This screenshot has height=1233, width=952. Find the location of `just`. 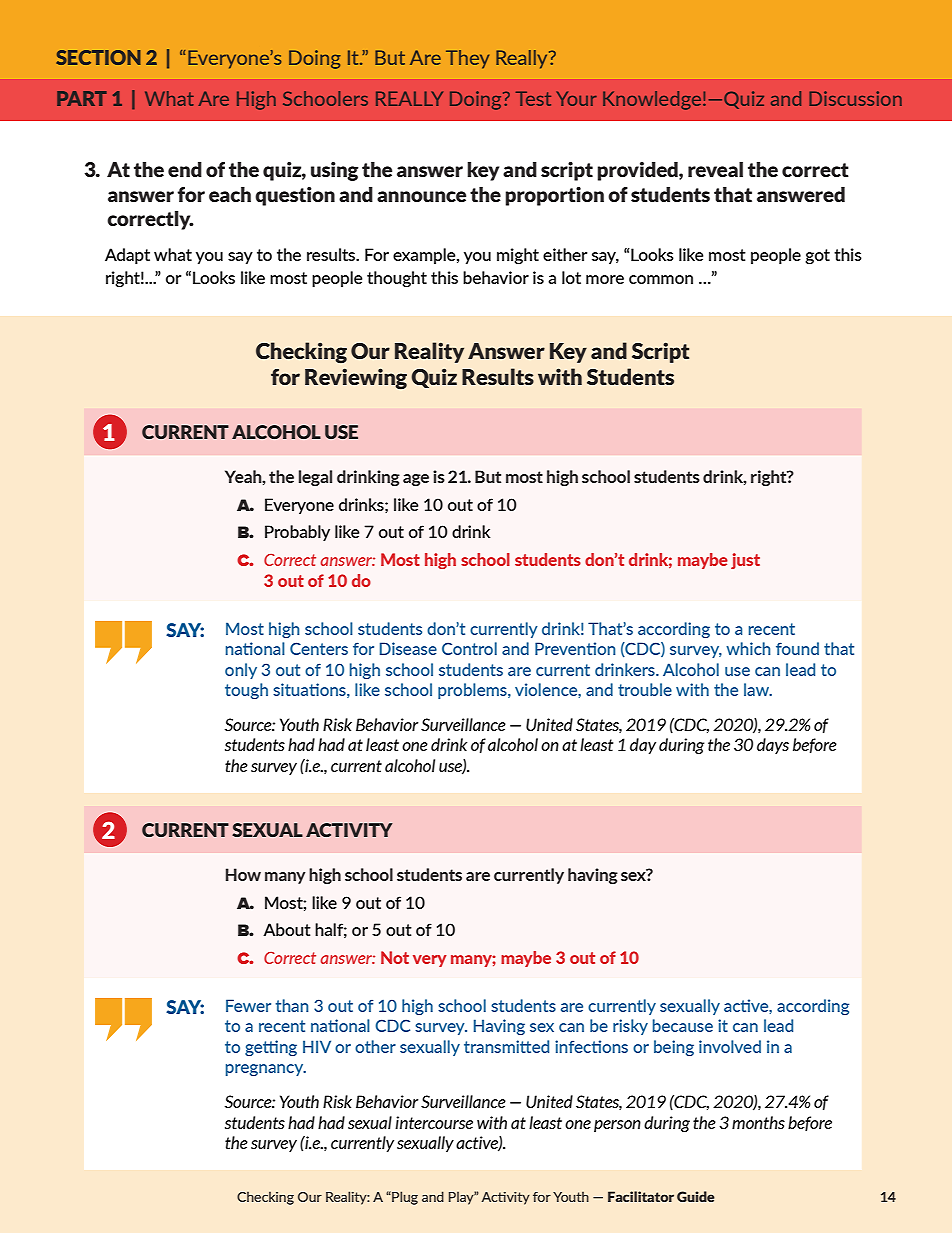

just is located at coordinates (745, 561).
